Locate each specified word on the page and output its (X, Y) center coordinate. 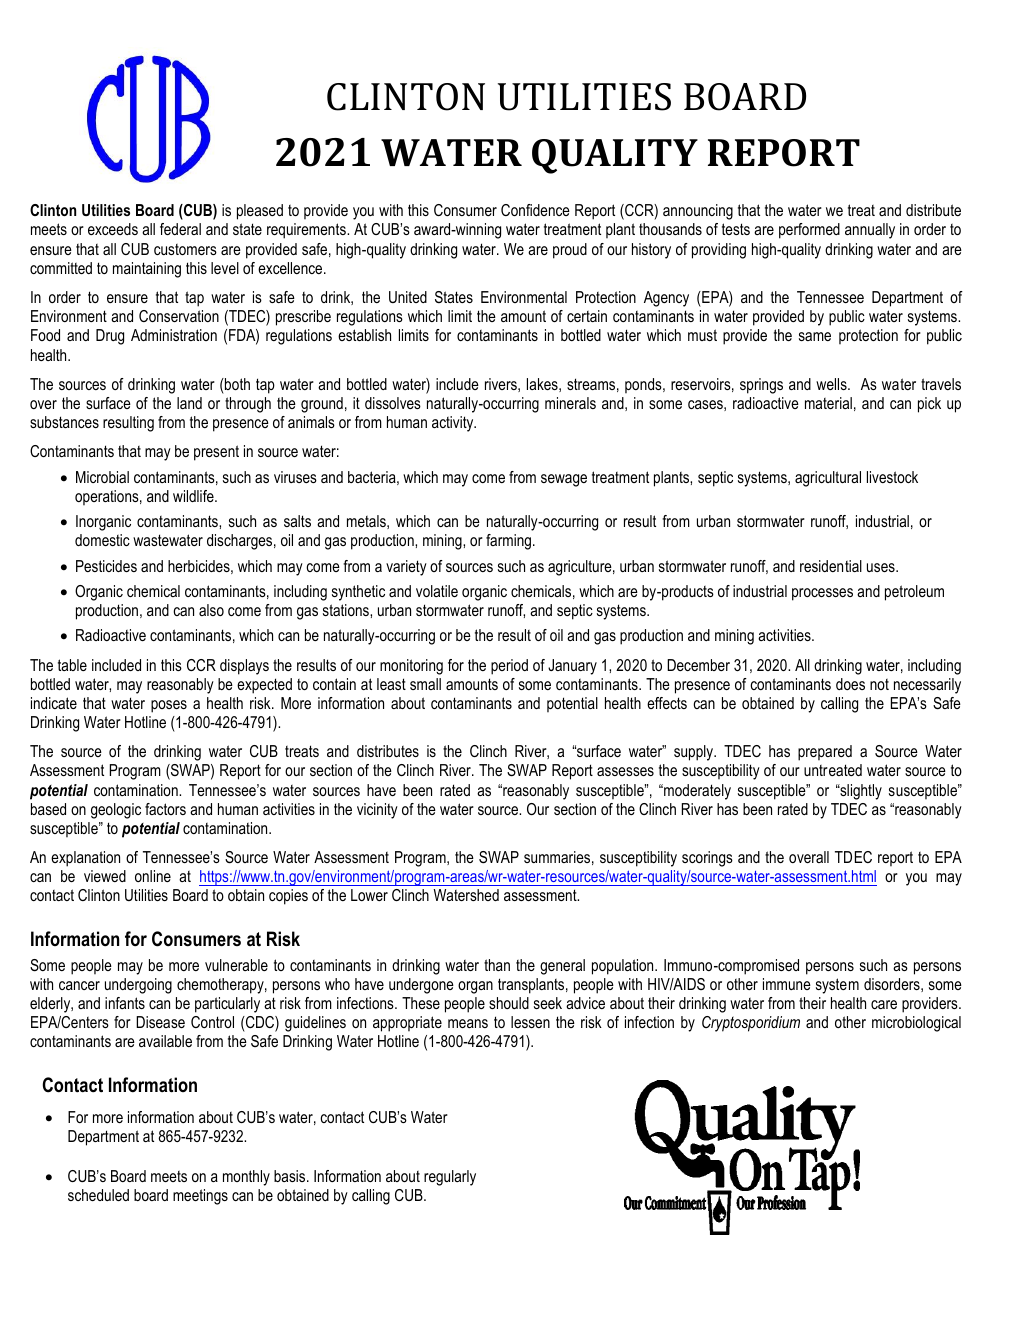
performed (809, 231)
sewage (564, 480)
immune (787, 984)
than (497, 965)
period (509, 667)
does (850, 684)
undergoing (138, 986)
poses (169, 706)
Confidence (535, 210)
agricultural (828, 479)
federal (180, 229)
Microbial (102, 477)
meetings (200, 1197)
